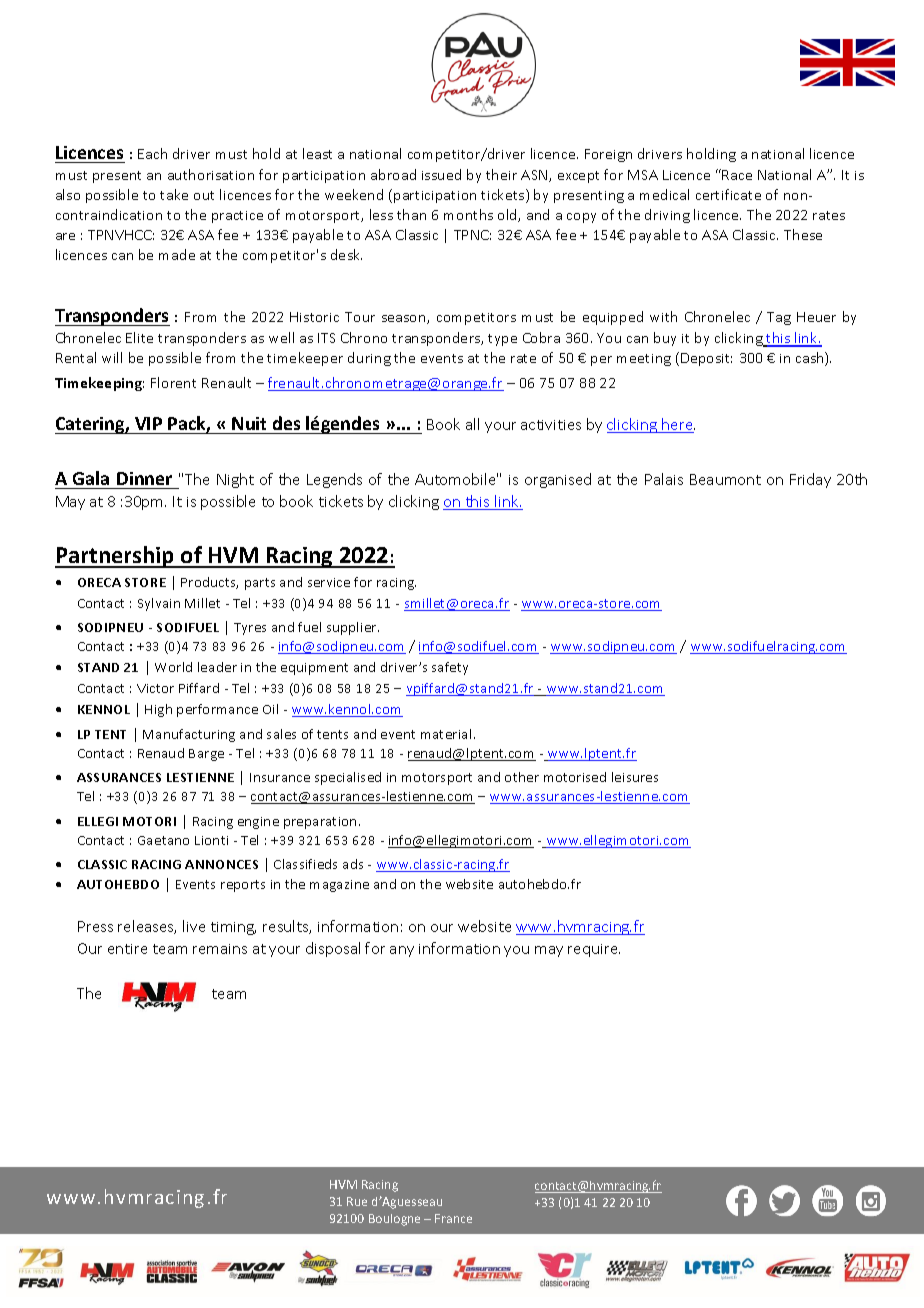 This screenshot has height=1308, width=924. What do you see at coordinates (728, 194) in the screenshot?
I see `certificate` at bounding box center [728, 194].
